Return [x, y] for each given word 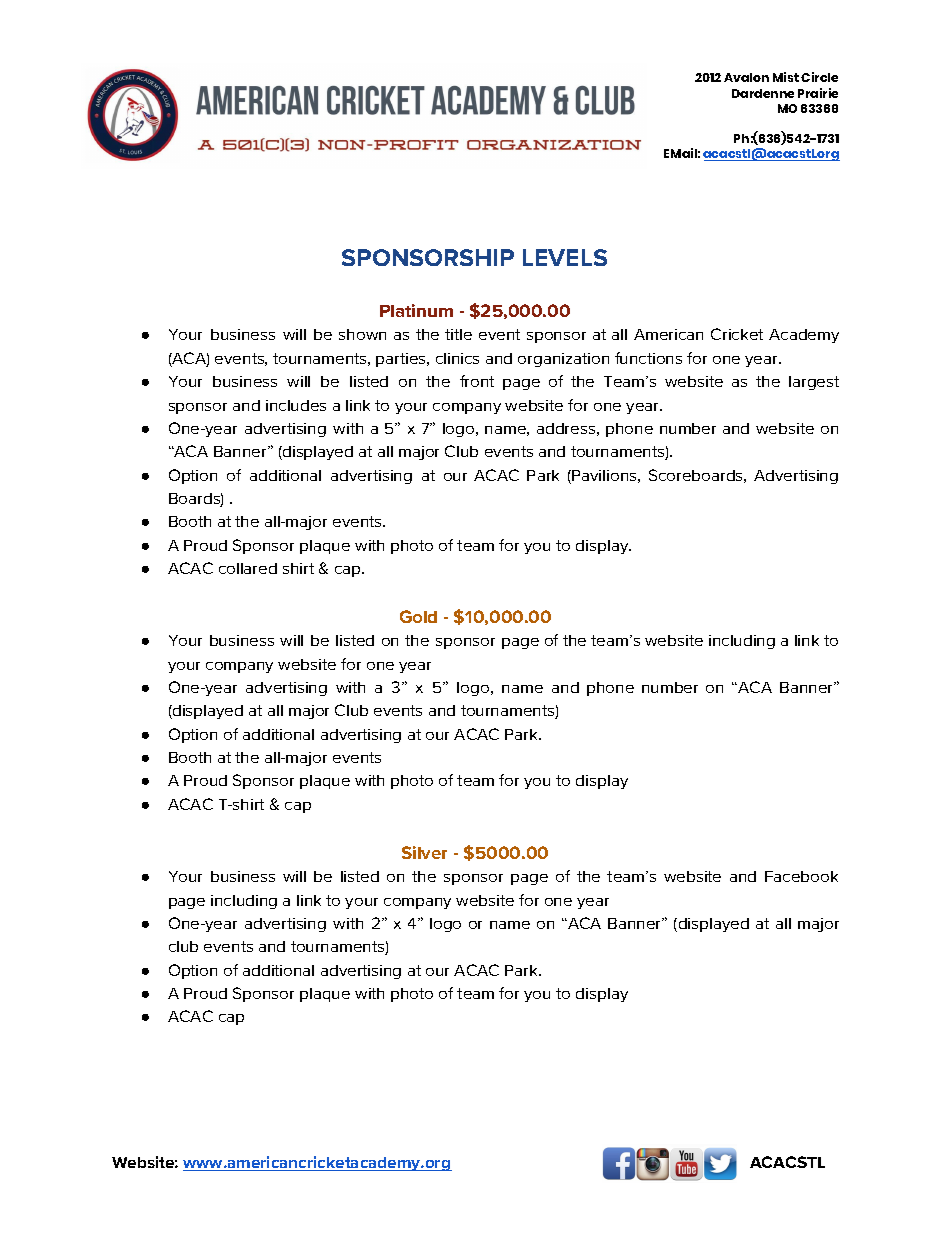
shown [362, 334]
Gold [418, 616]
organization [563, 360]
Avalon [746, 77]
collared [248, 568]
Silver [424, 852]
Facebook [801, 876]
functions [648, 358]
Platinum [416, 310]
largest [814, 383]
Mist [786, 77]
